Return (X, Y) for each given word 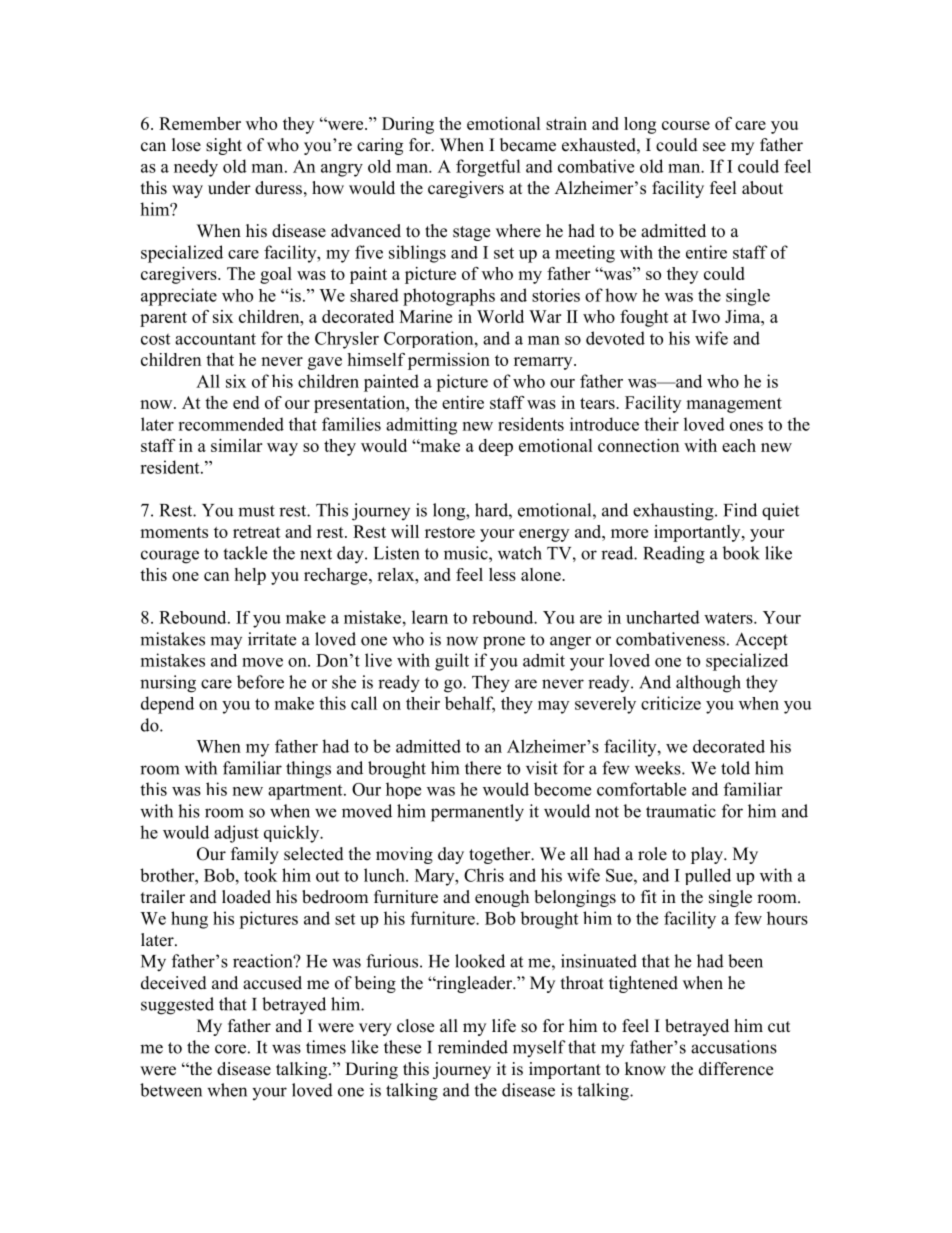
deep (496, 447)
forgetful (488, 168)
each (739, 445)
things (308, 770)
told (735, 768)
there (483, 768)
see (714, 147)
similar (236, 445)
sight (224, 146)
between (171, 1090)
